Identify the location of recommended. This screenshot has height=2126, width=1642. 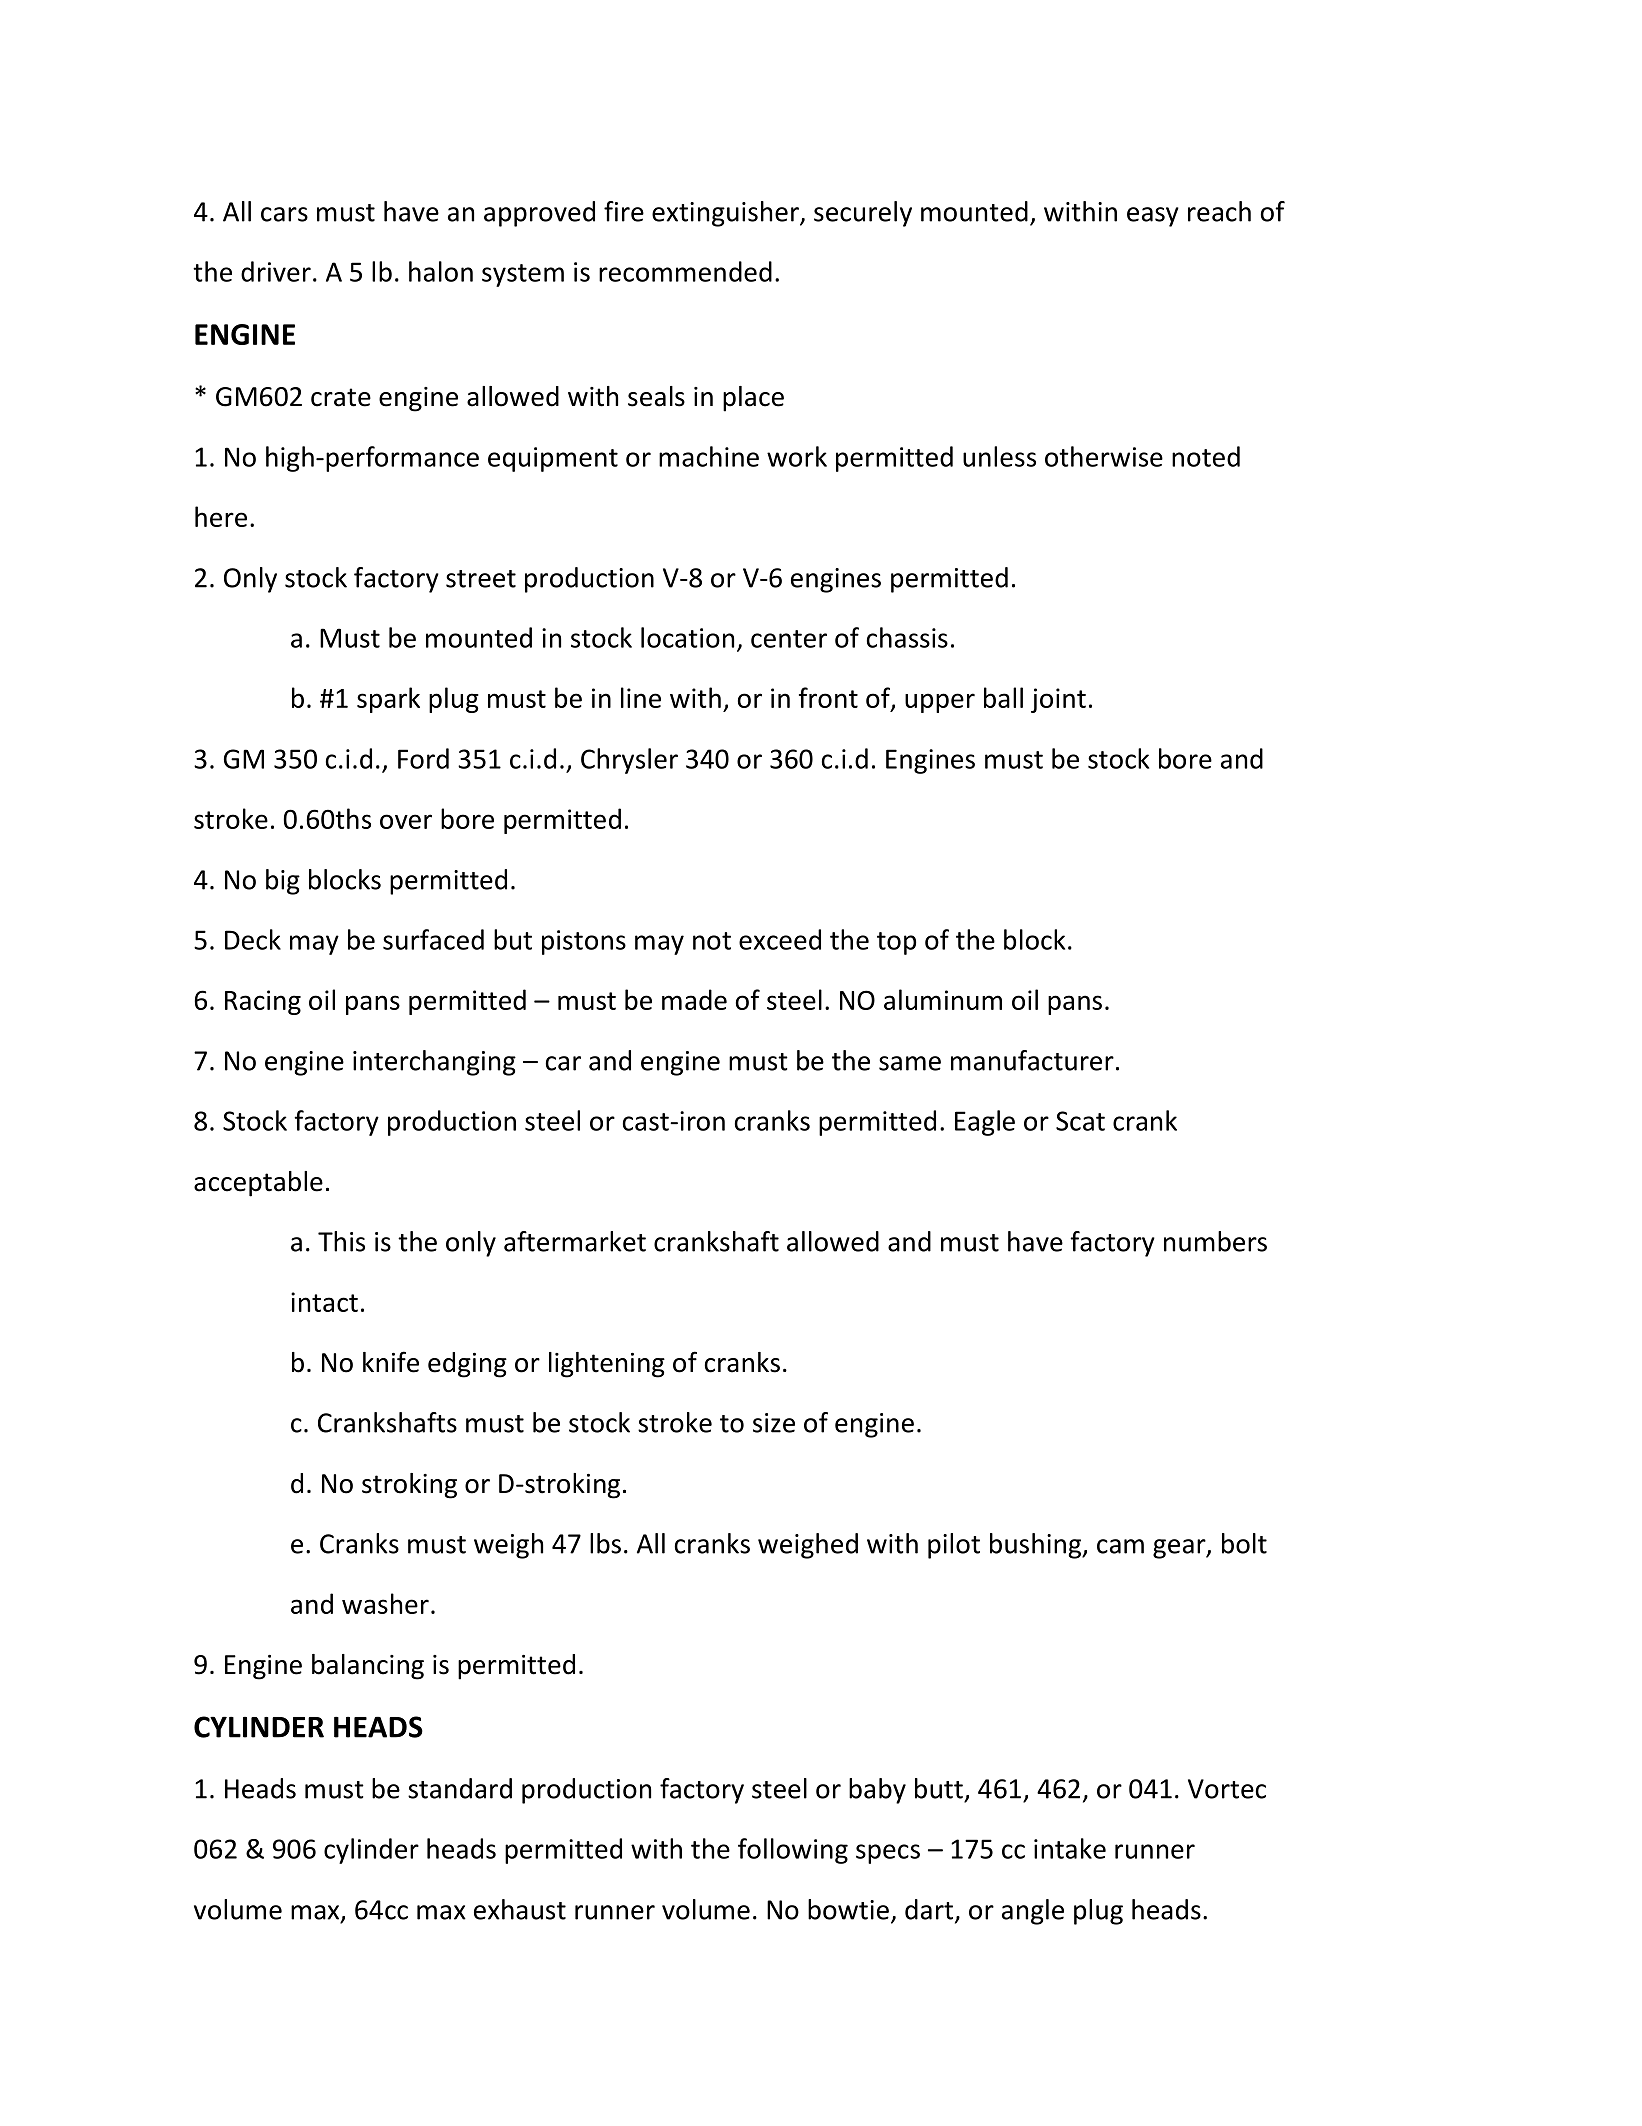
(685, 271).
